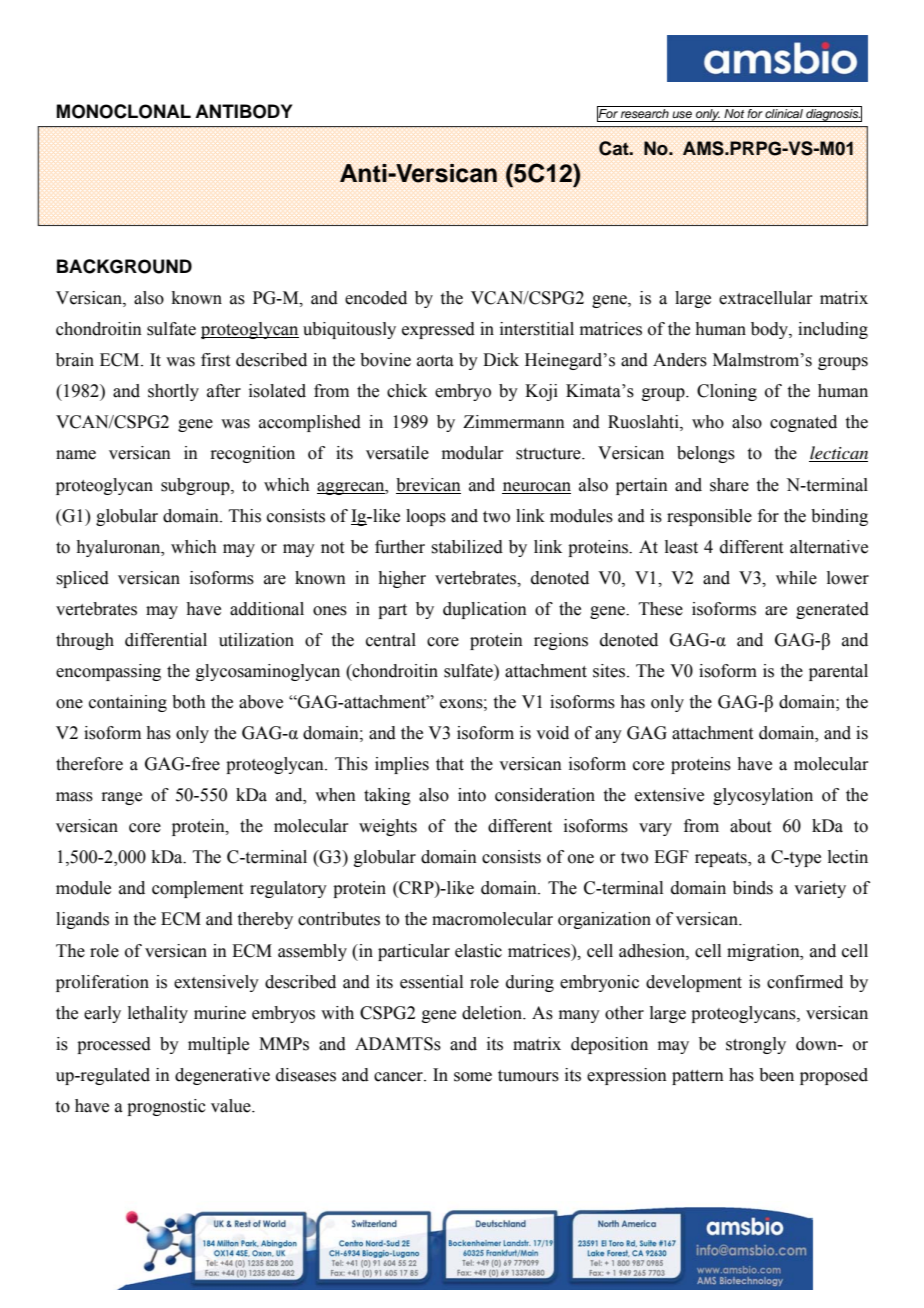  What do you see at coordinates (173, 392) in the page?
I see `shortly` at bounding box center [173, 392].
